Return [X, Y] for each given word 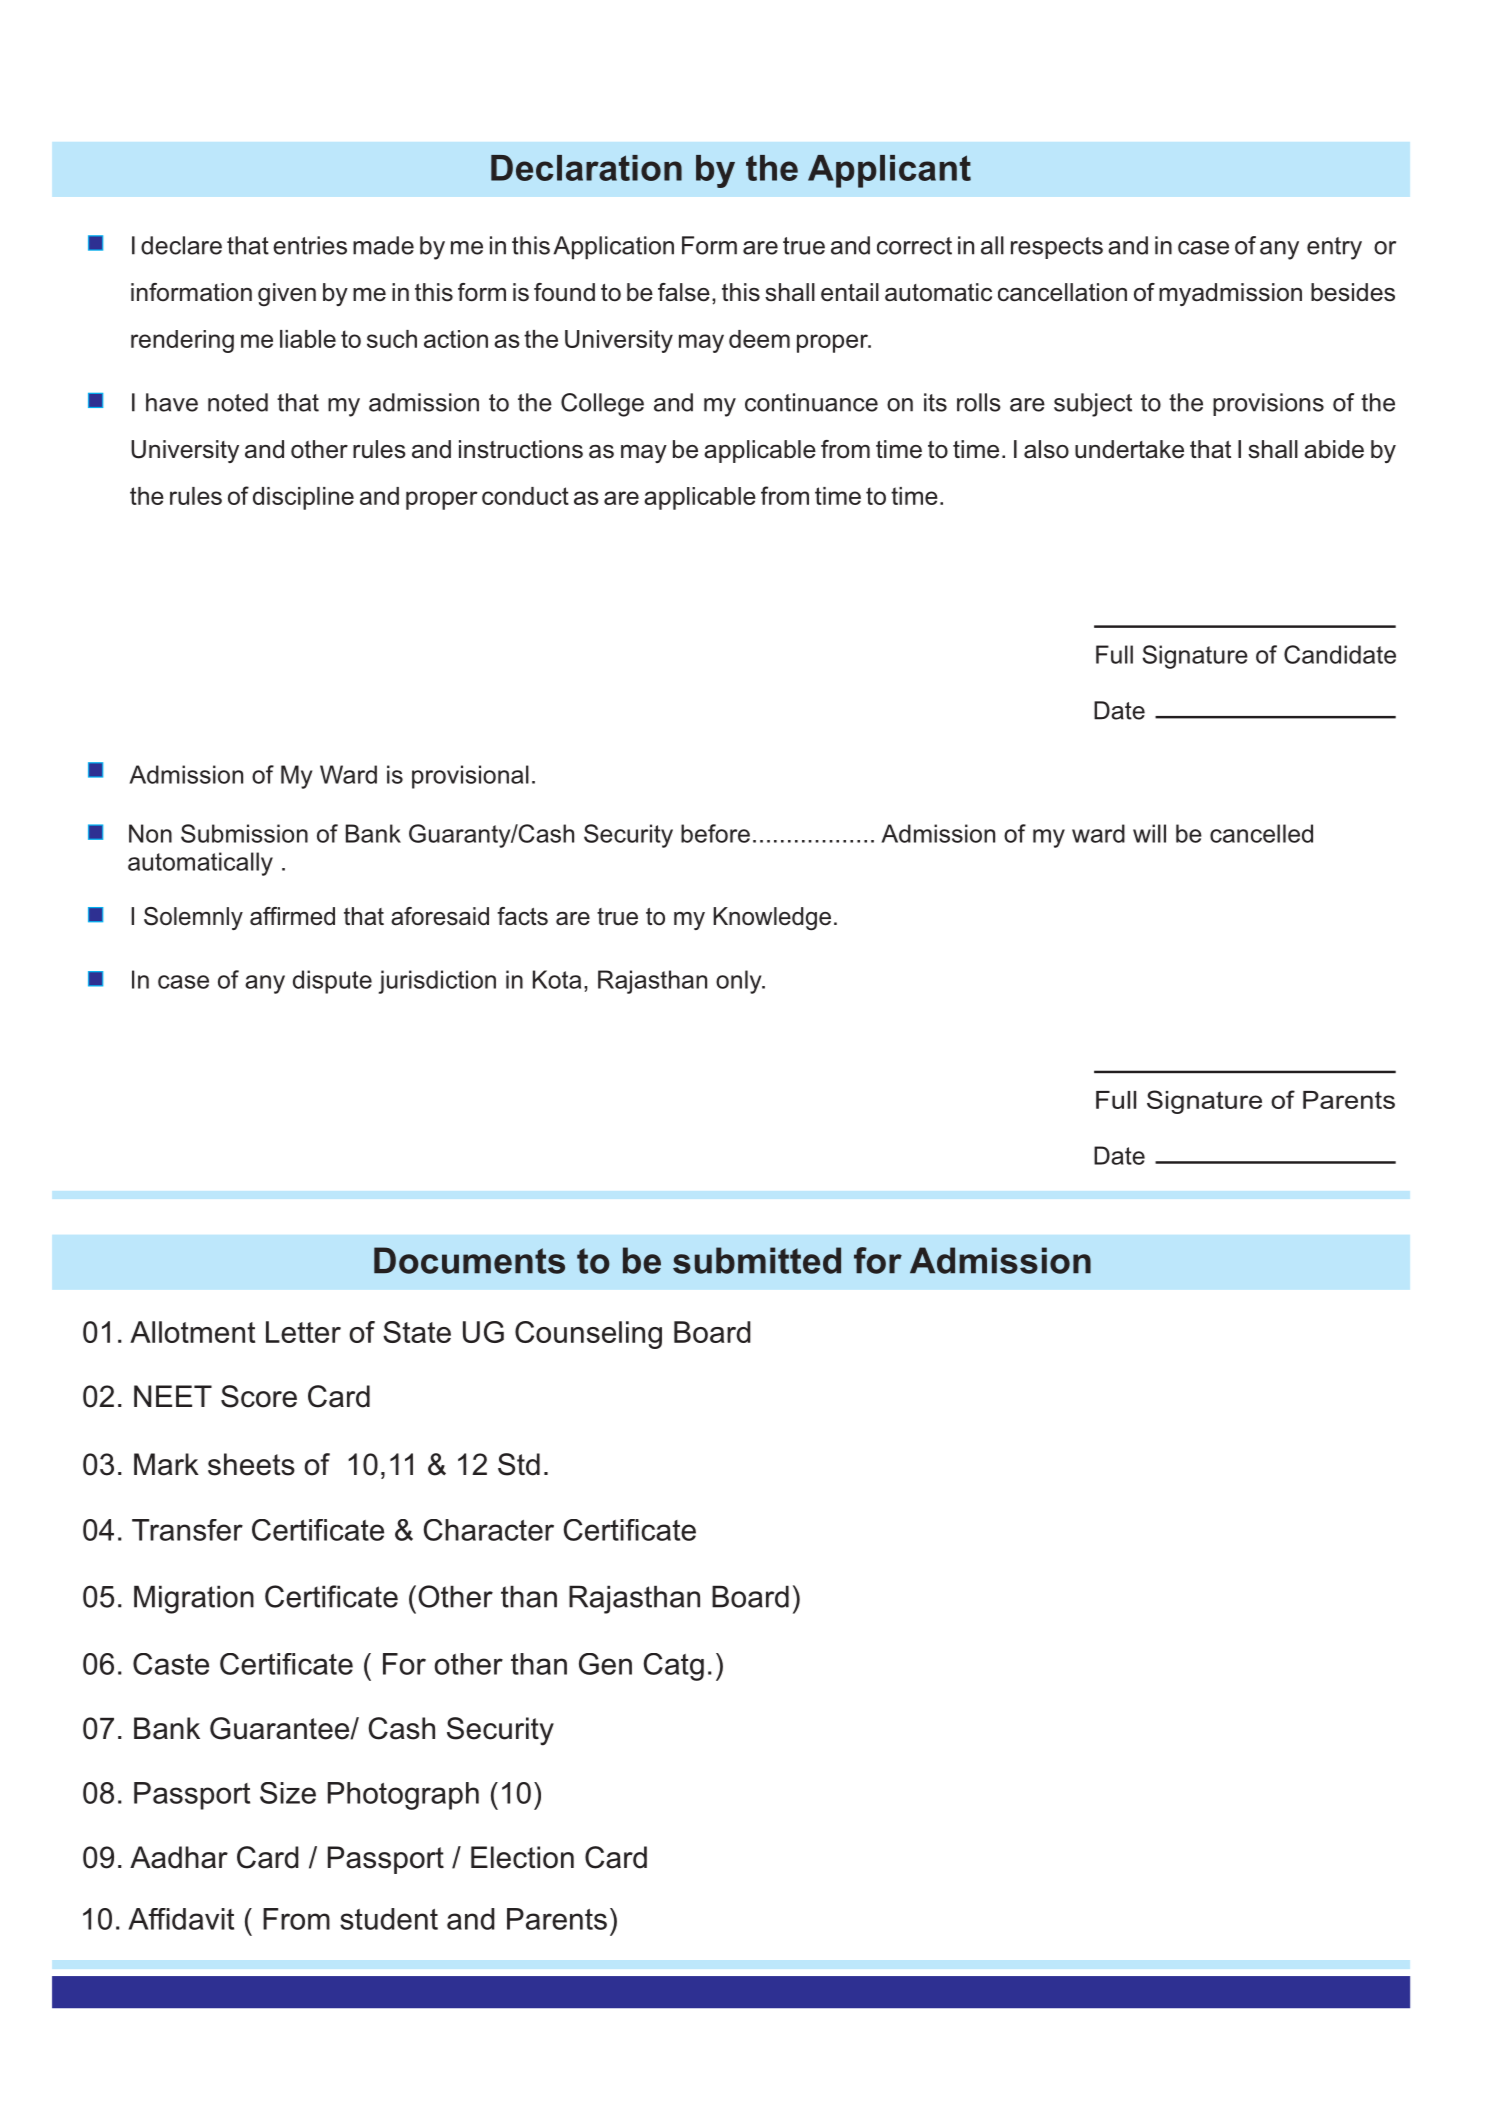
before [715, 833]
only [740, 982]
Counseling [588, 1335]
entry [1334, 248]
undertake [1129, 449]
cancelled [1261, 833]
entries [310, 245]
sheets [251, 1464]
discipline [303, 498]
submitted [757, 1260]
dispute [332, 982]
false [684, 292]
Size [288, 1793]
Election [522, 1857]
